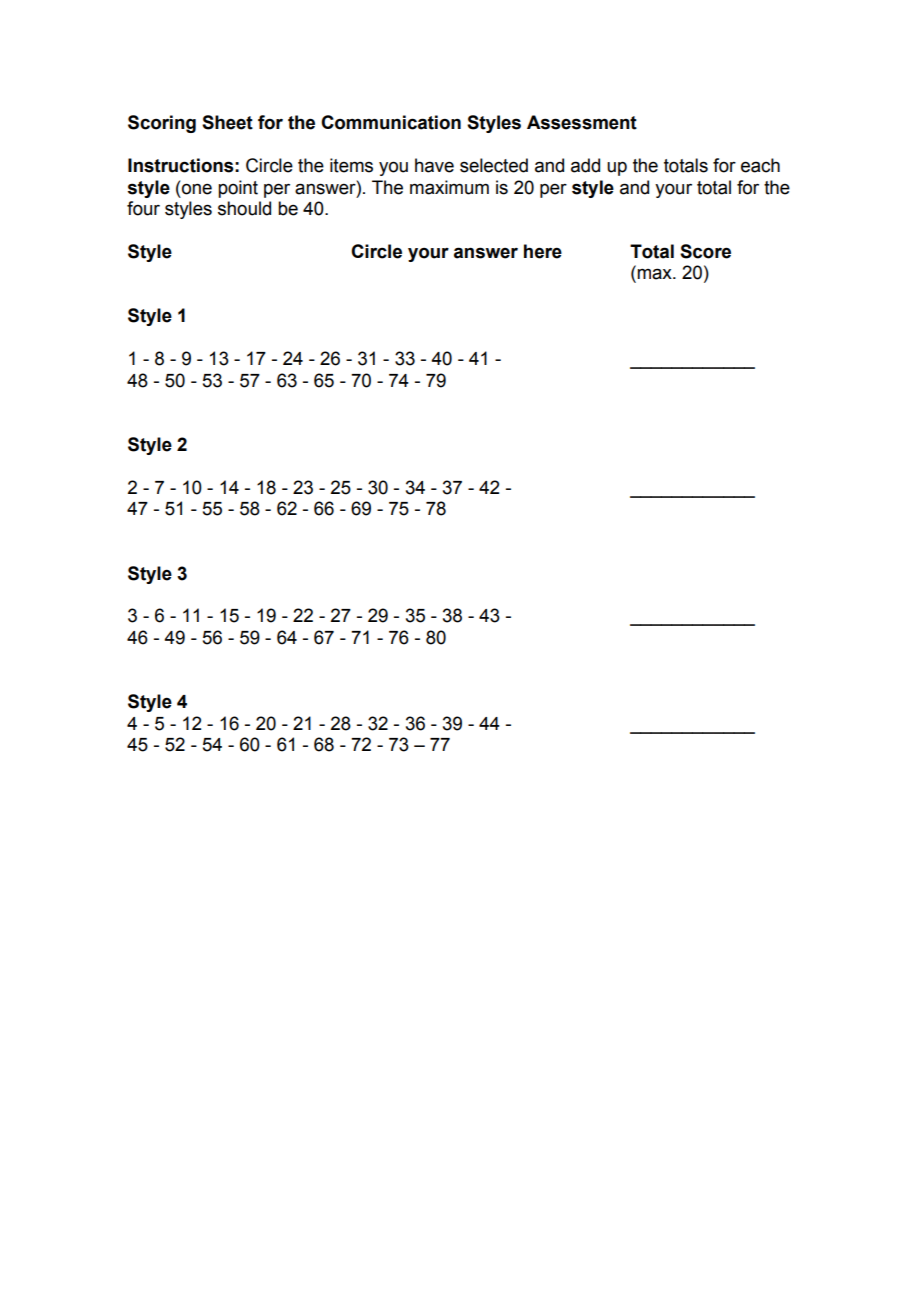 Image resolution: width=924 pixels, height=1308 pixels. I want to click on Sheet, so click(227, 122).
